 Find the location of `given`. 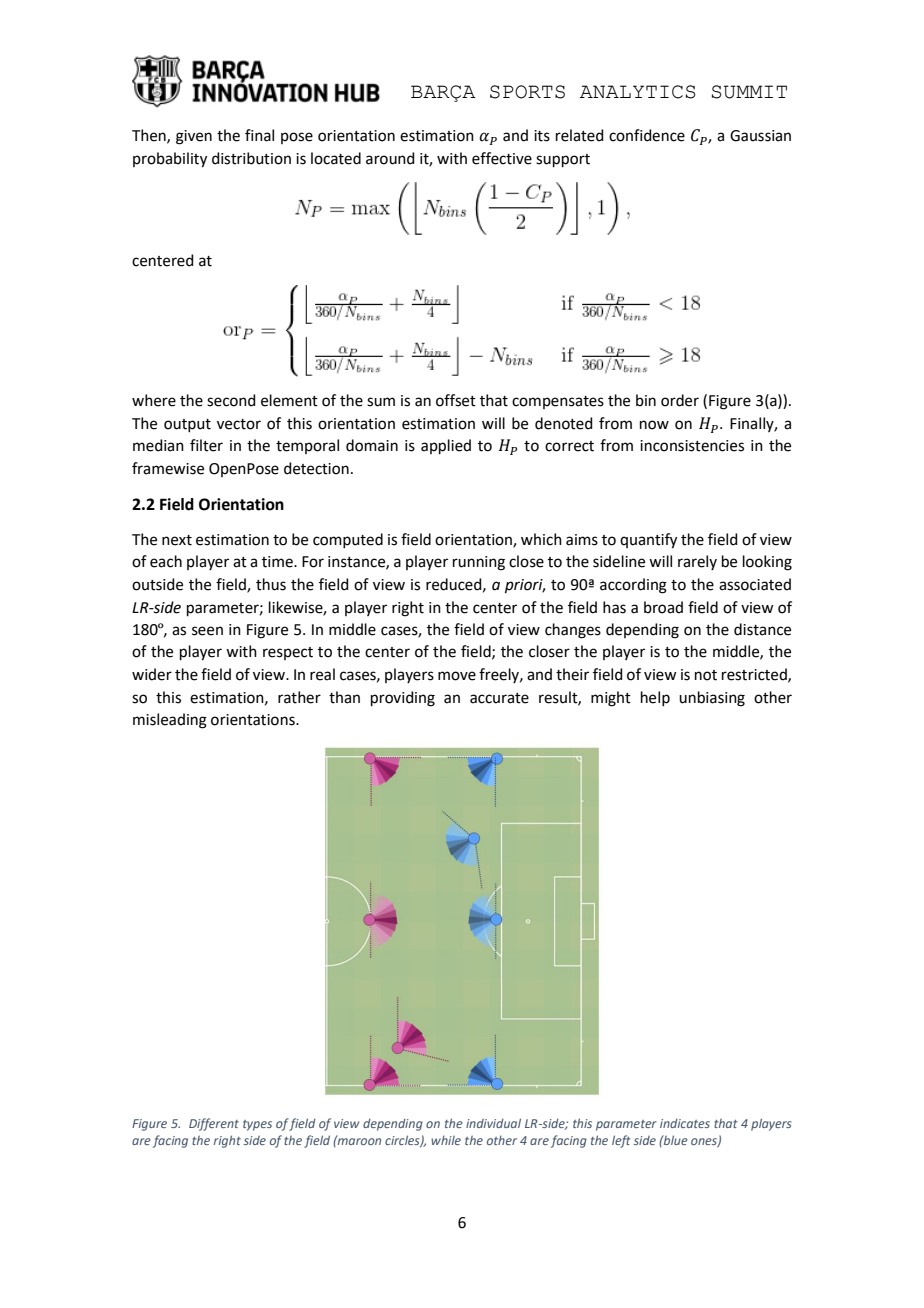

given is located at coordinates (194, 137).
